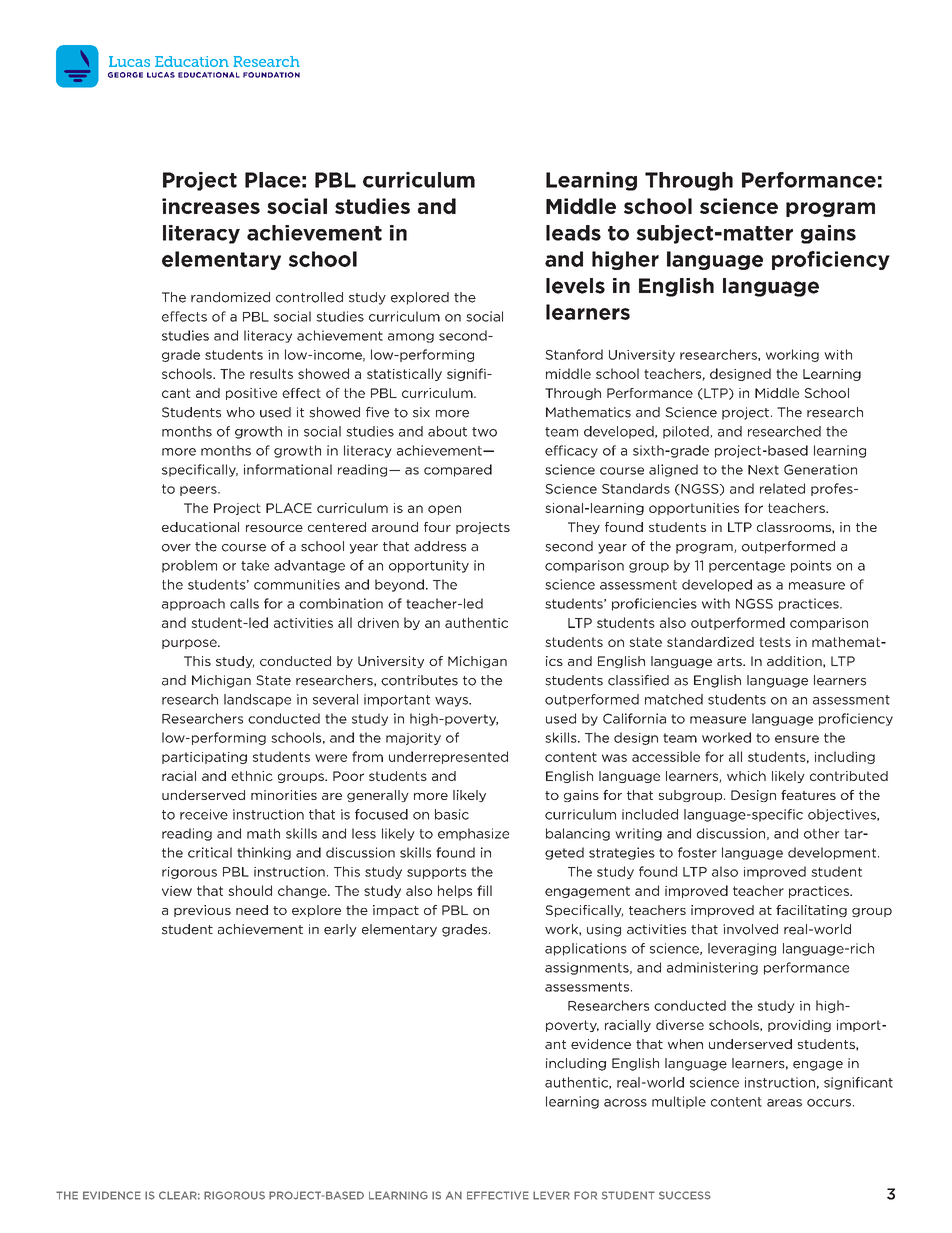  I want to click on leads, so click(573, 233).
